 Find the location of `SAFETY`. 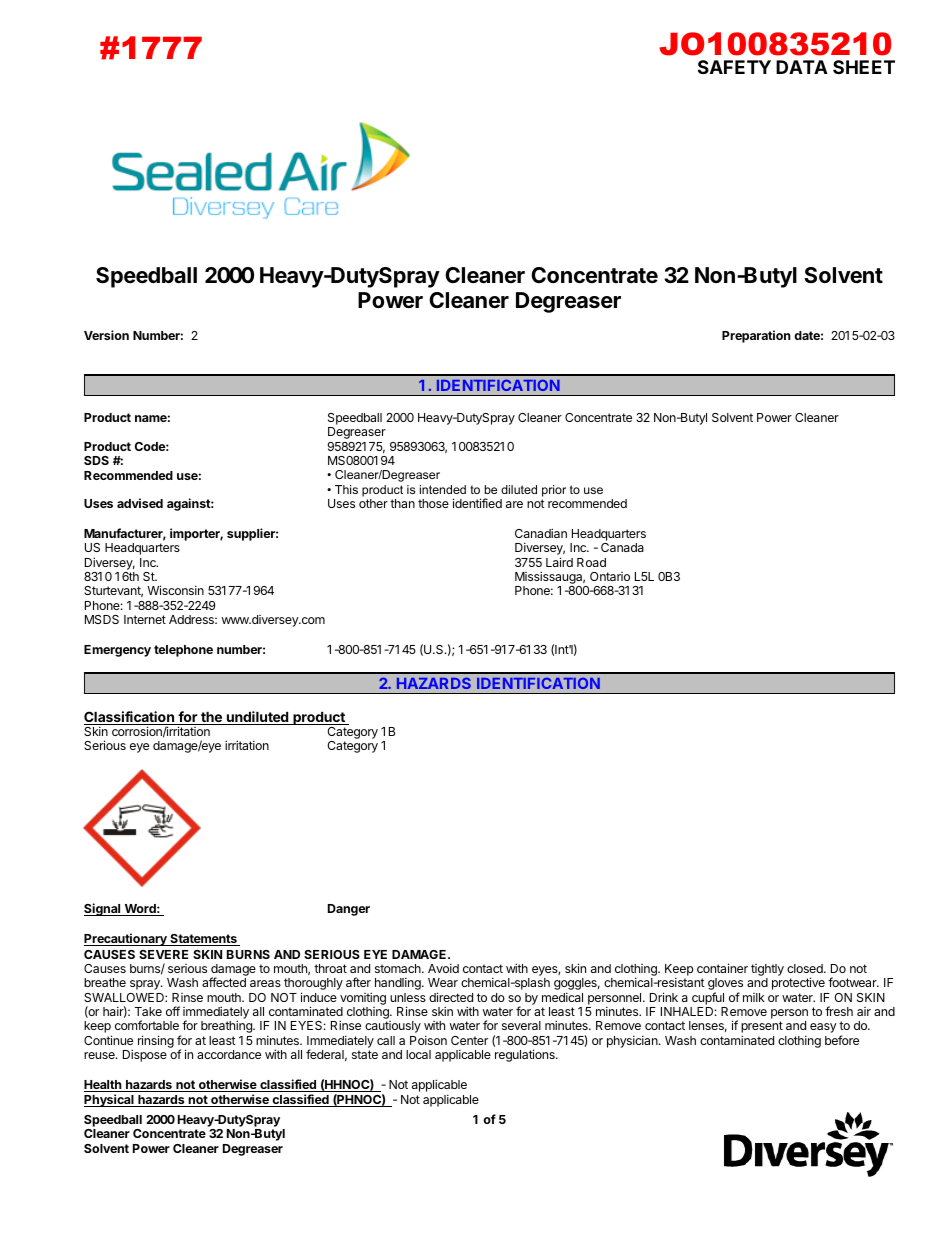

SAFETY is located at coordinates (734, 67).
